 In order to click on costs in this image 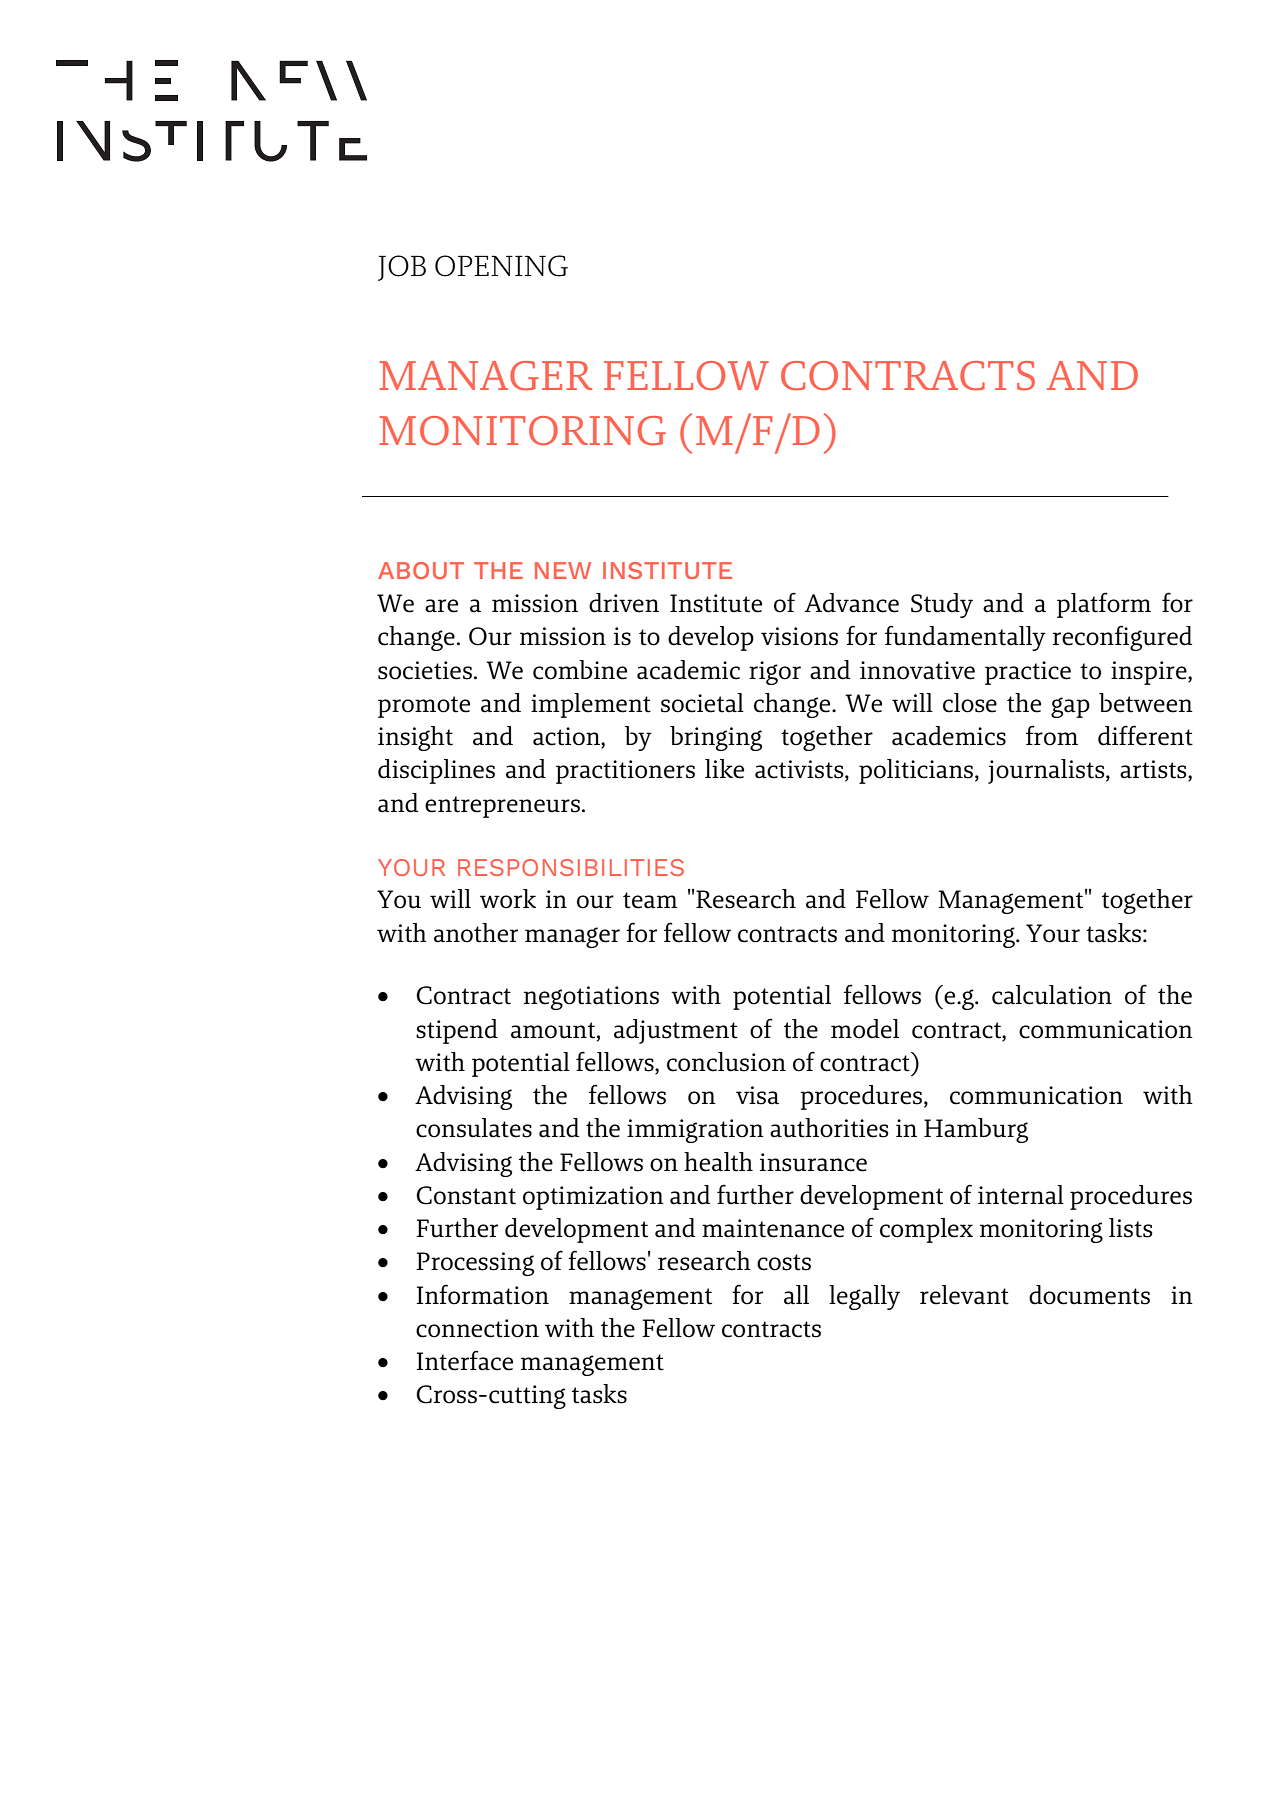, I will do `click(784, 1262)`.
